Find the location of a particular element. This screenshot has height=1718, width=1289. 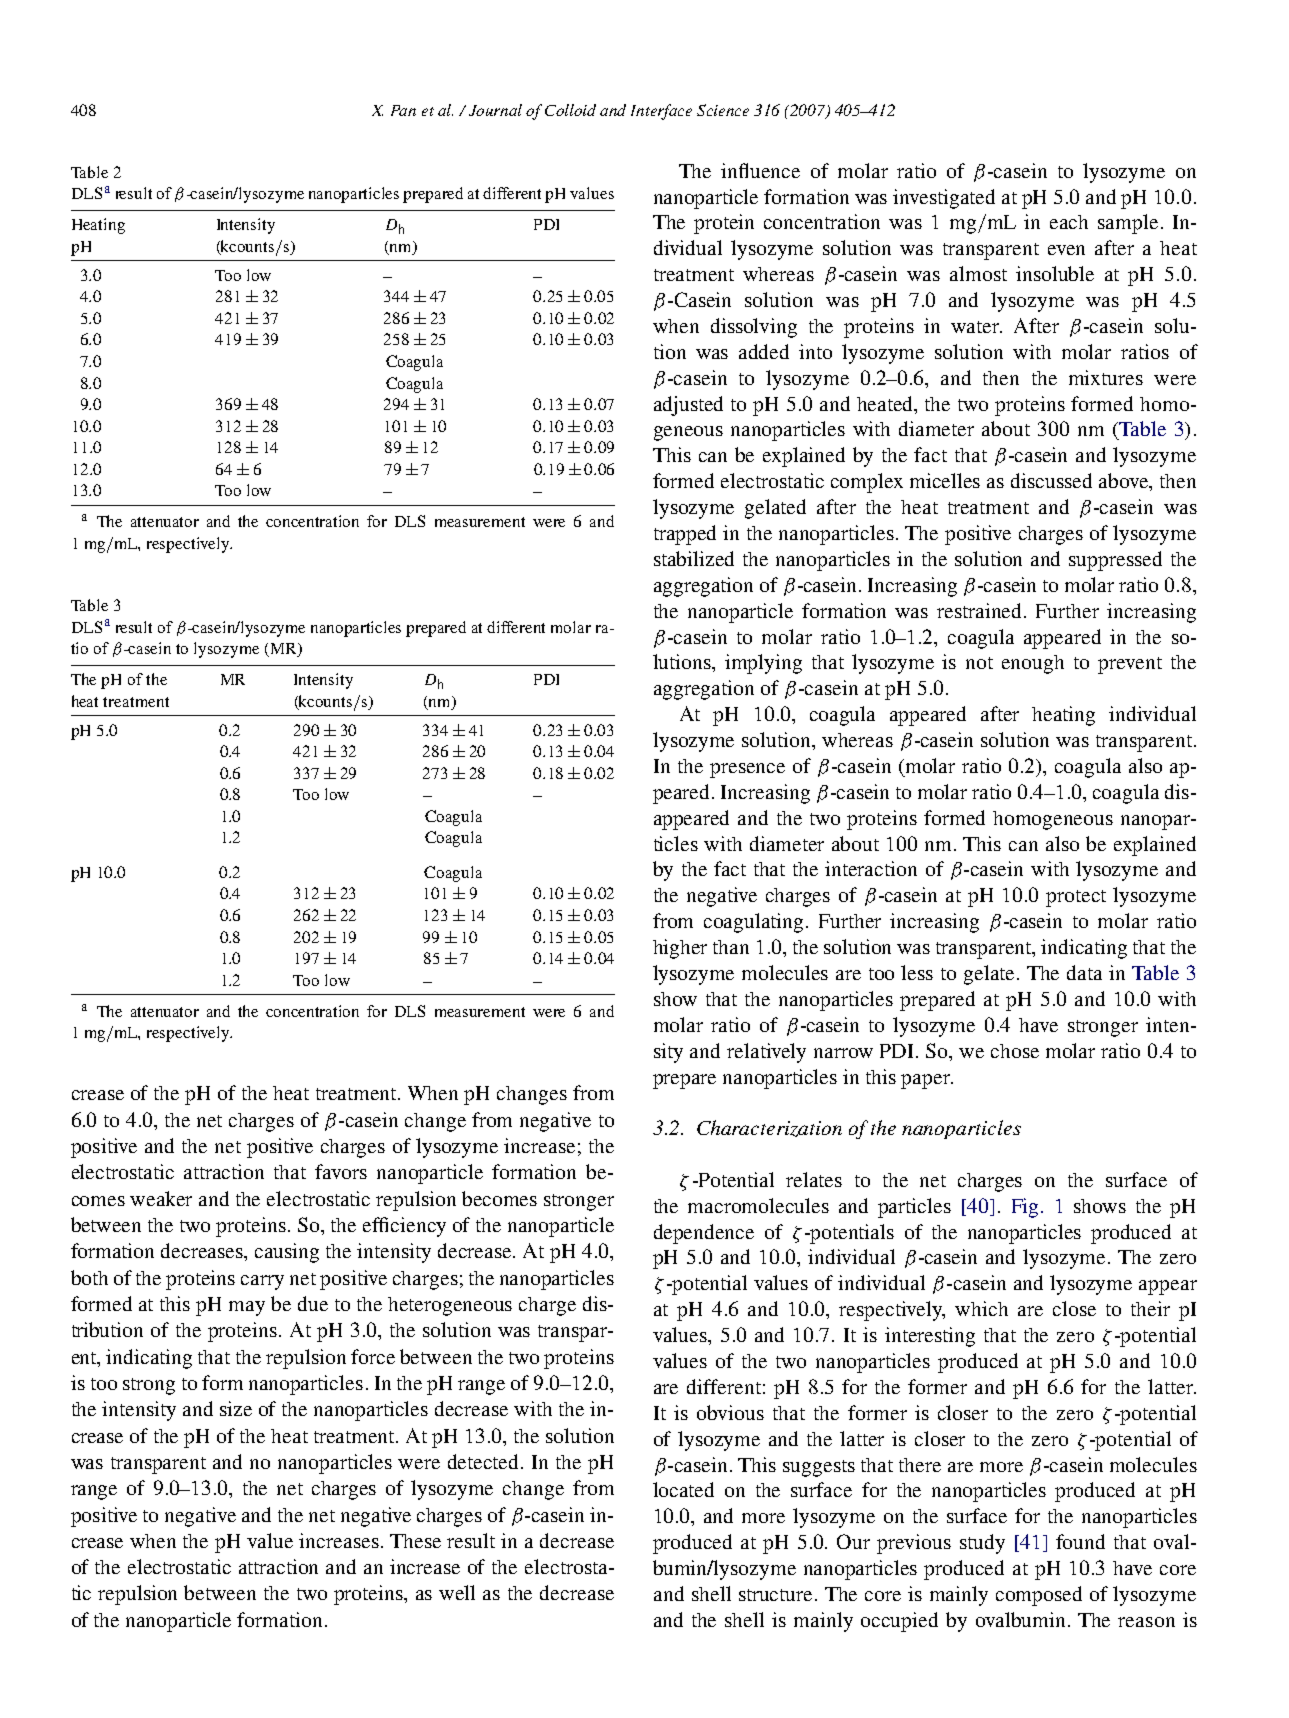

Interface is located at coordinates (661, 112).
